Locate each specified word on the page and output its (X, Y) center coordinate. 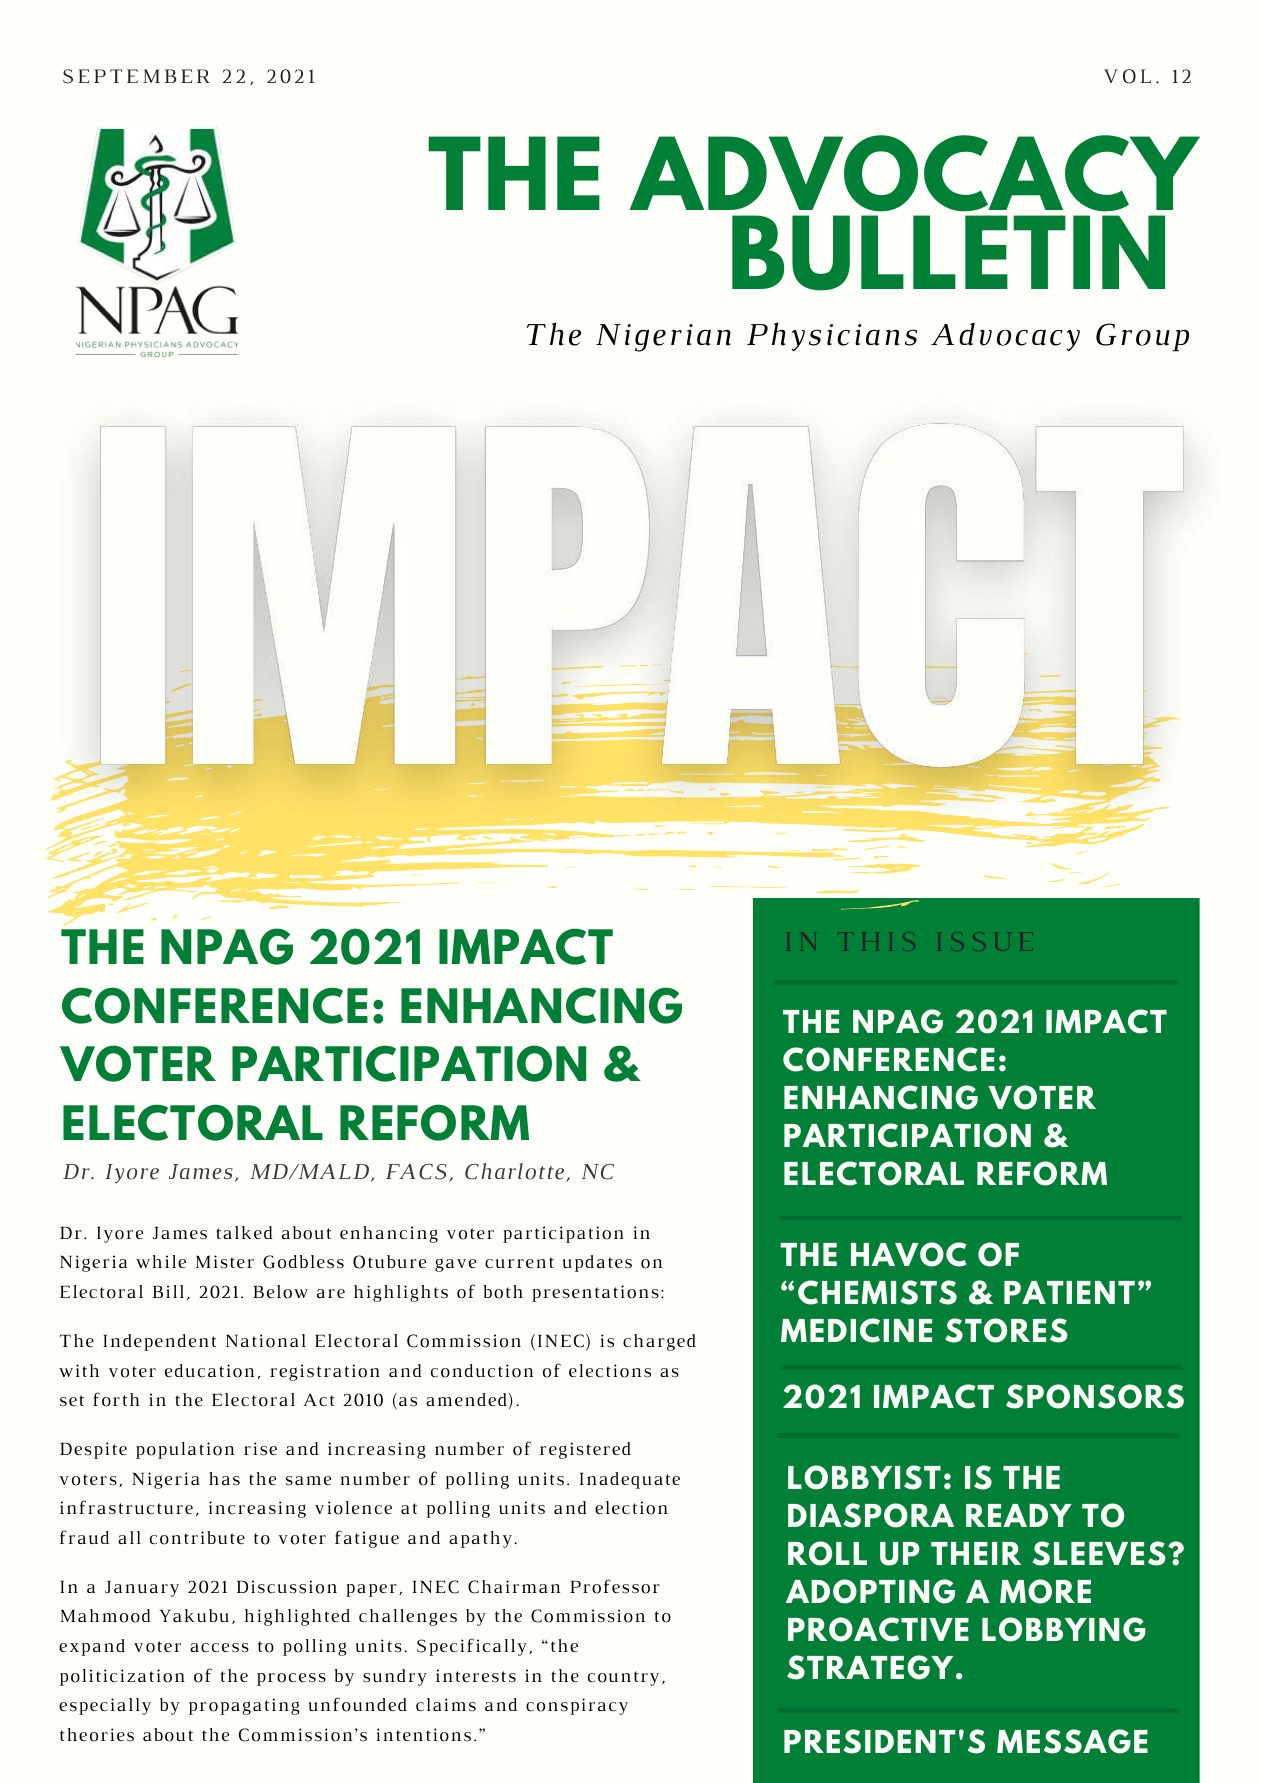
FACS (416, 1172)
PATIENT (1069, 1292)
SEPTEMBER (136, 76)
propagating (244, 1706)
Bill (168, 1291)
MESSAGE (1072, 1741)
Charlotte (516, 1172)
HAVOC (909, 1254)
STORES (1006, 1330)
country (623, 1678)
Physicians (832, 337)
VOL (1127, 76)
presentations (595, 1293)
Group (1142, 337)
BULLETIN (948, 253)
